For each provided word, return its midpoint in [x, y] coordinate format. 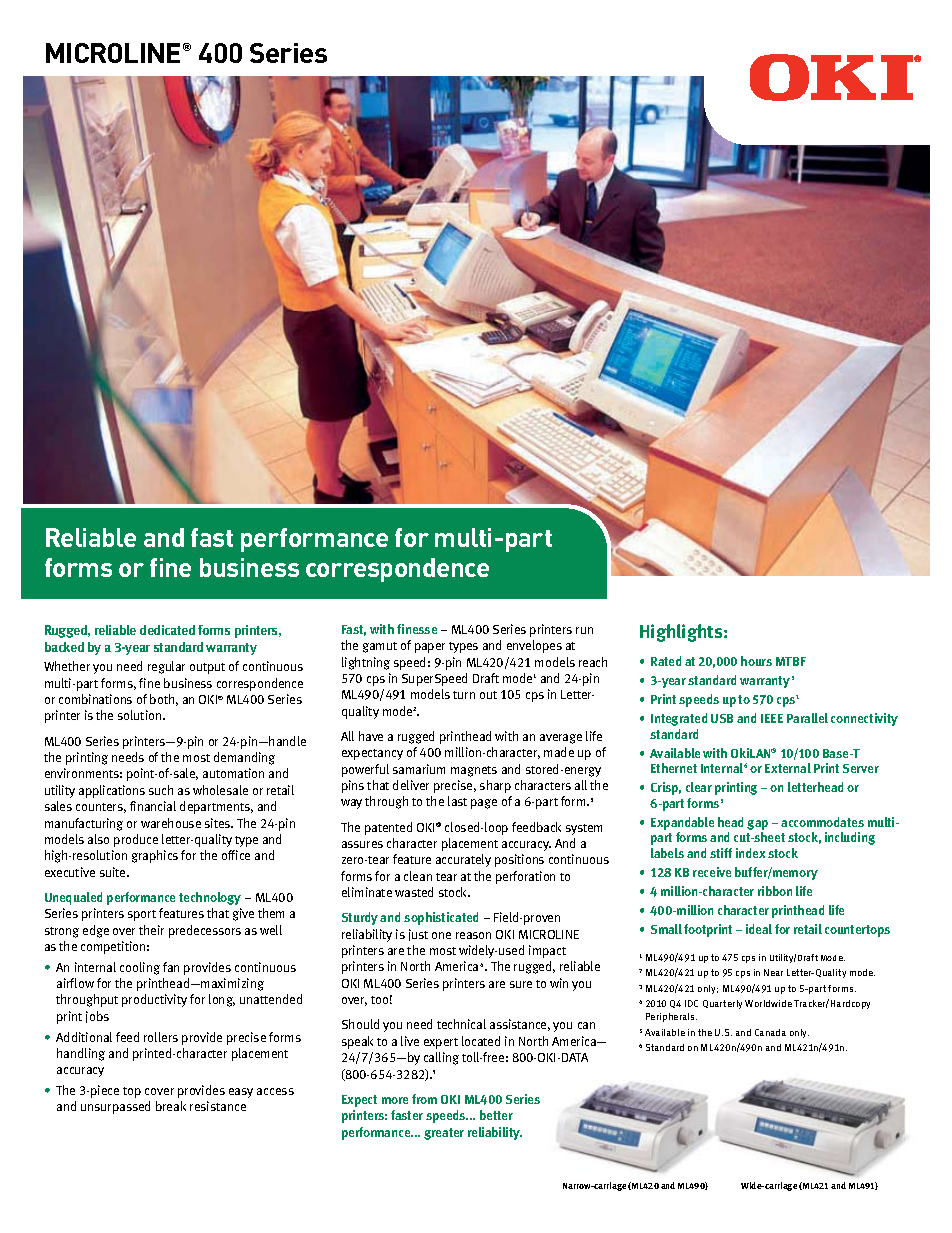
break [171, 1106]
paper [430, 648]
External [788, 768]
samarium [419, 769]
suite [114, 872]
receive [712, 872]
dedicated [167, 630]
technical [461, 1024]
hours [756, 661]
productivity [154, 1000]
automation [233, 773]
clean [418, 876]
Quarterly [722, 1004]
